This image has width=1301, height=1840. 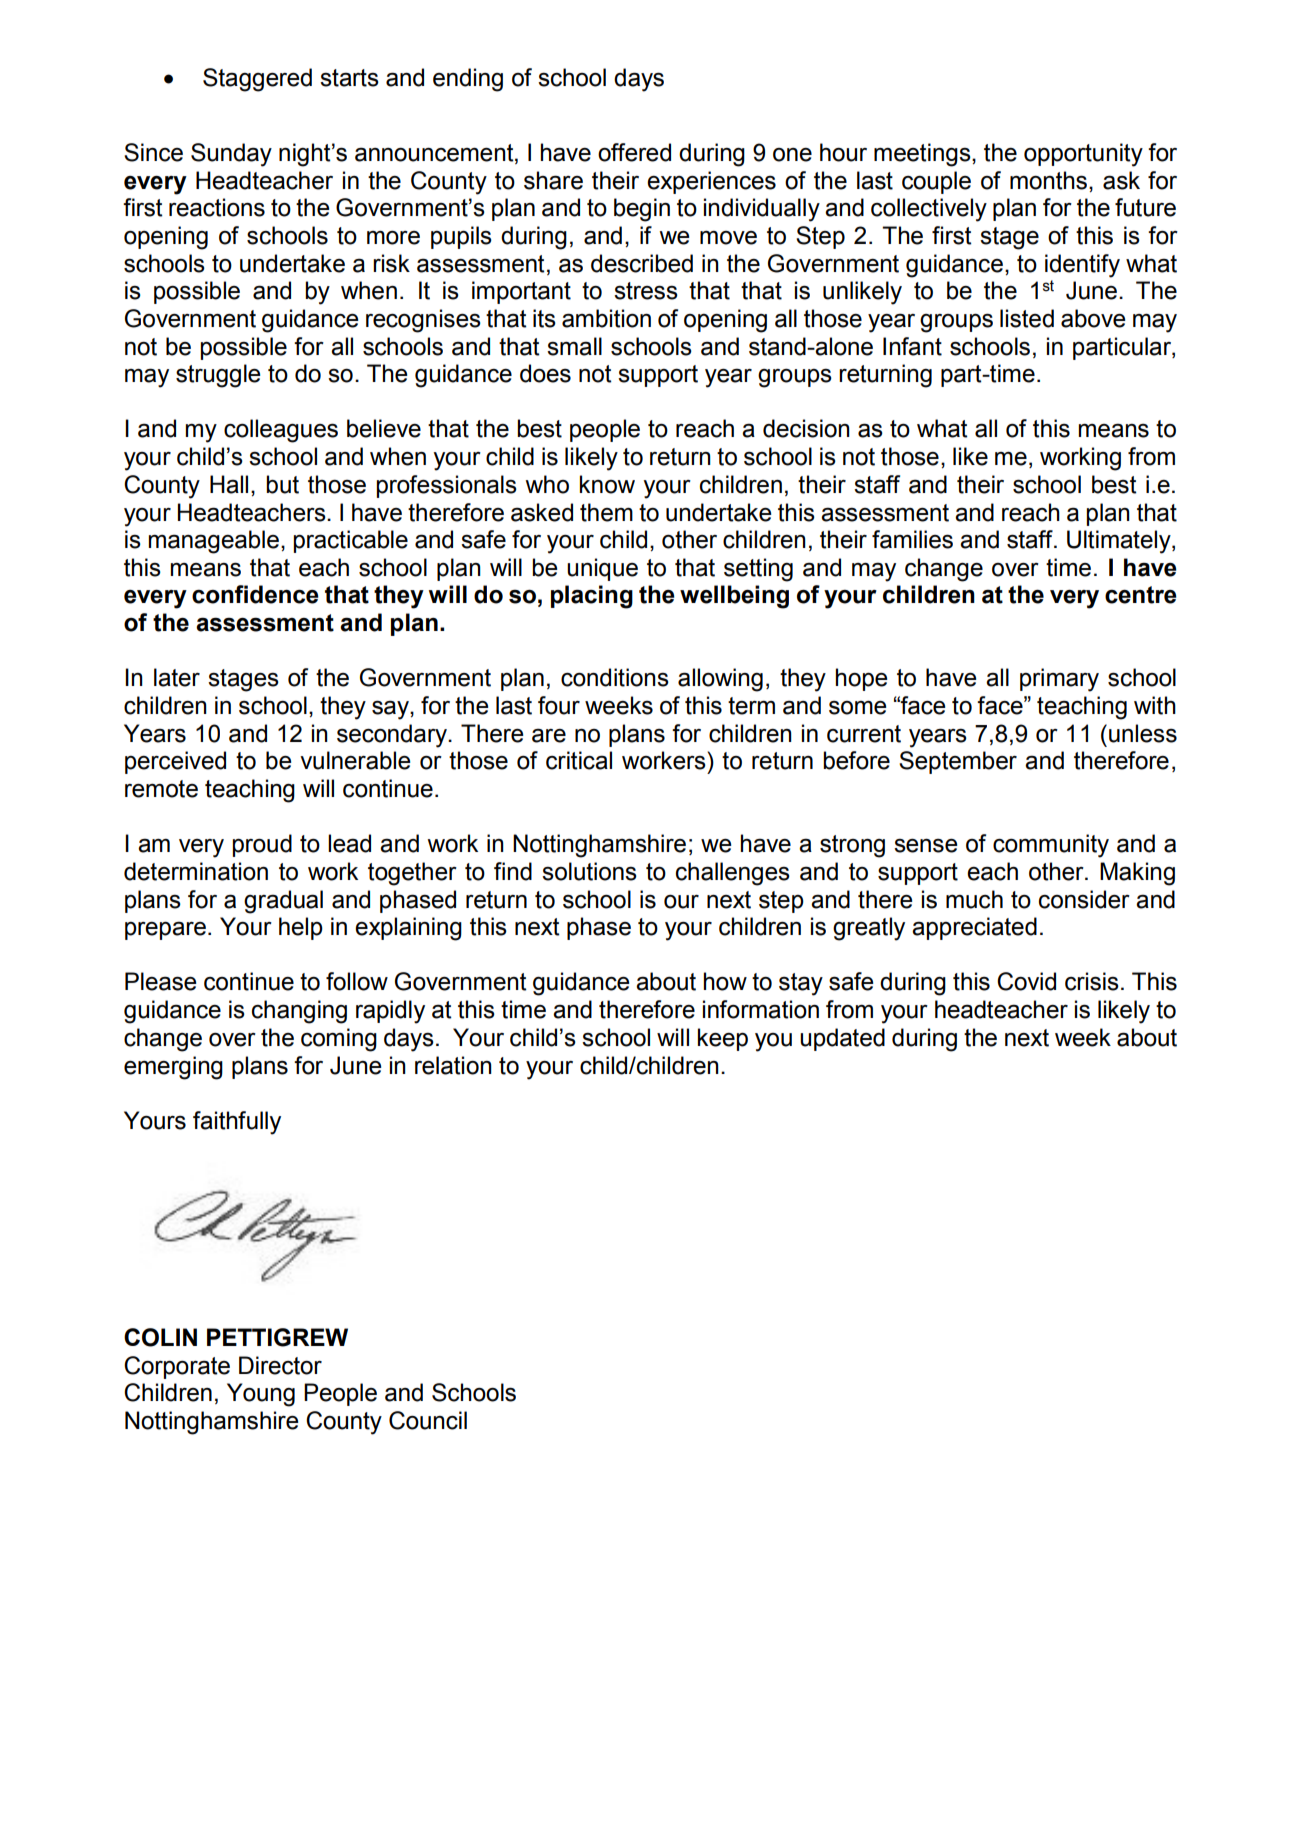 I want to click on Staggered, so click(x=257, y=80).
